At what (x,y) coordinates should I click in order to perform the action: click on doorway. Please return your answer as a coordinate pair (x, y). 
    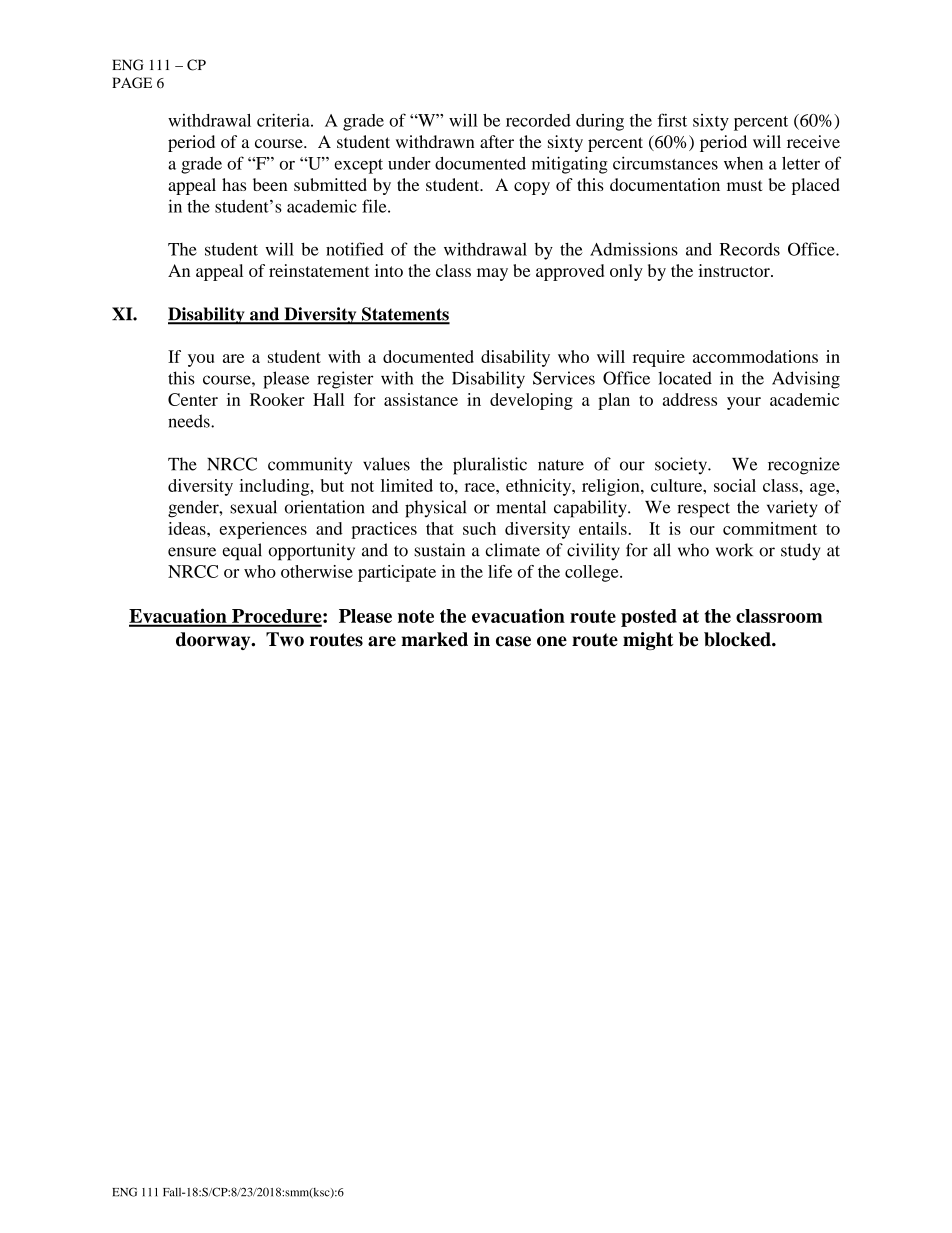
    Looking at the image, I should click on (214, 641).
